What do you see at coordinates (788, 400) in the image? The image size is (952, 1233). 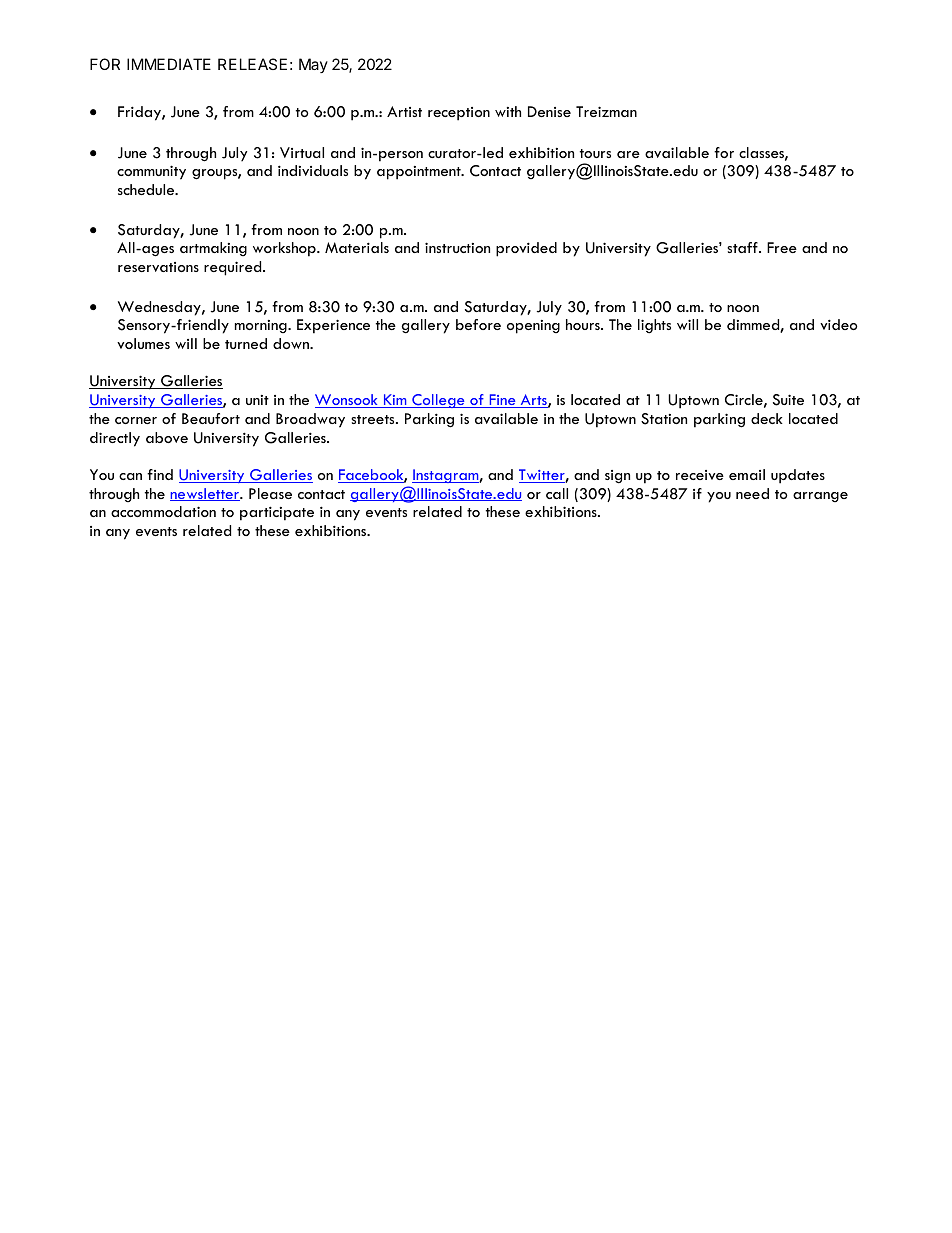 I see `Suite` at bounding box center [788, 400].
